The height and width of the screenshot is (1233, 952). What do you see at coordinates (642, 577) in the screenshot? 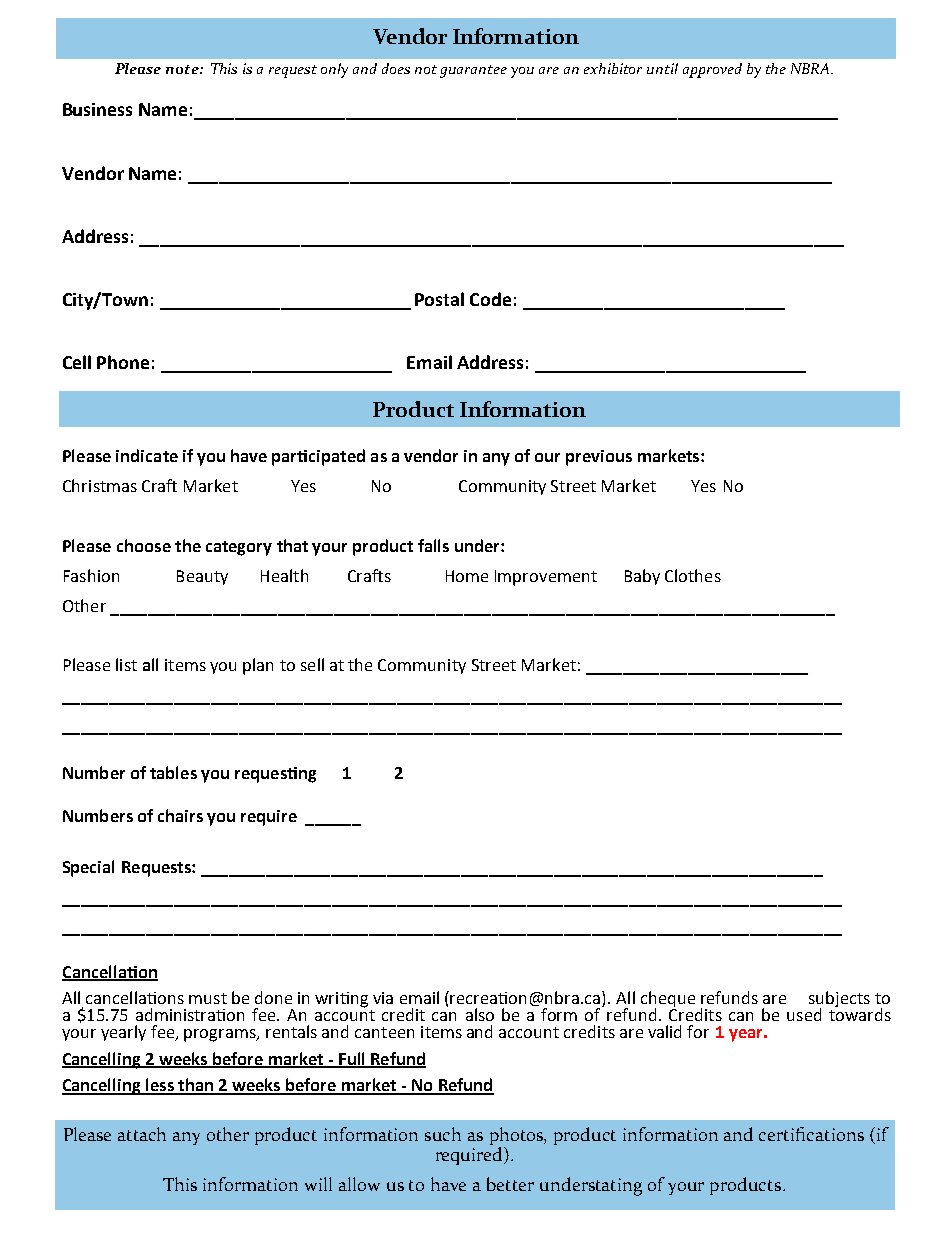
I see `Baby` at bounding box center [642, 577].
